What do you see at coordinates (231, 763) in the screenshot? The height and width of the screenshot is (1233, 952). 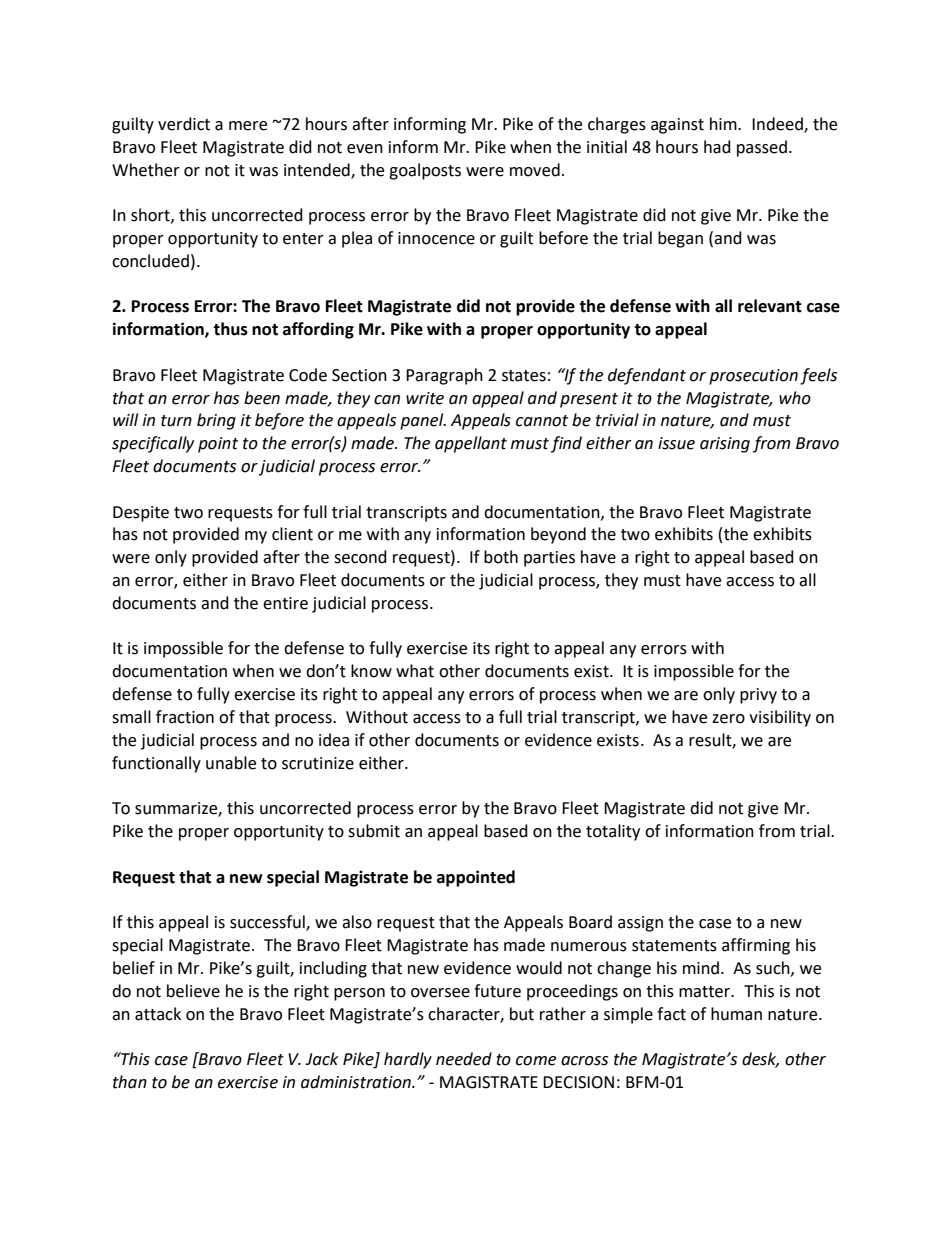 I see `unable` at bounding box center [231, 763].
